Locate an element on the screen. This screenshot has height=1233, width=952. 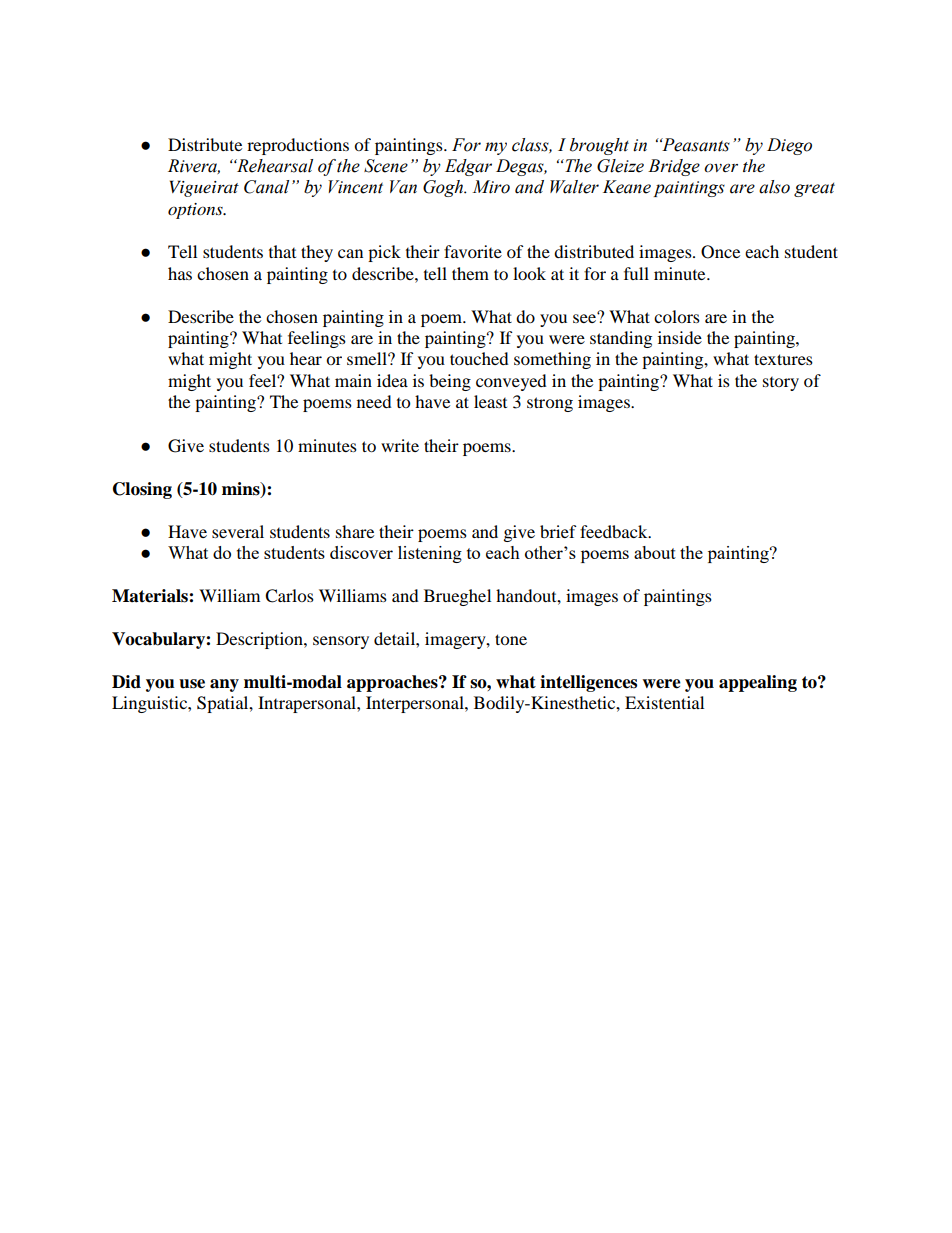
any is located at coordinates (224, 685).
